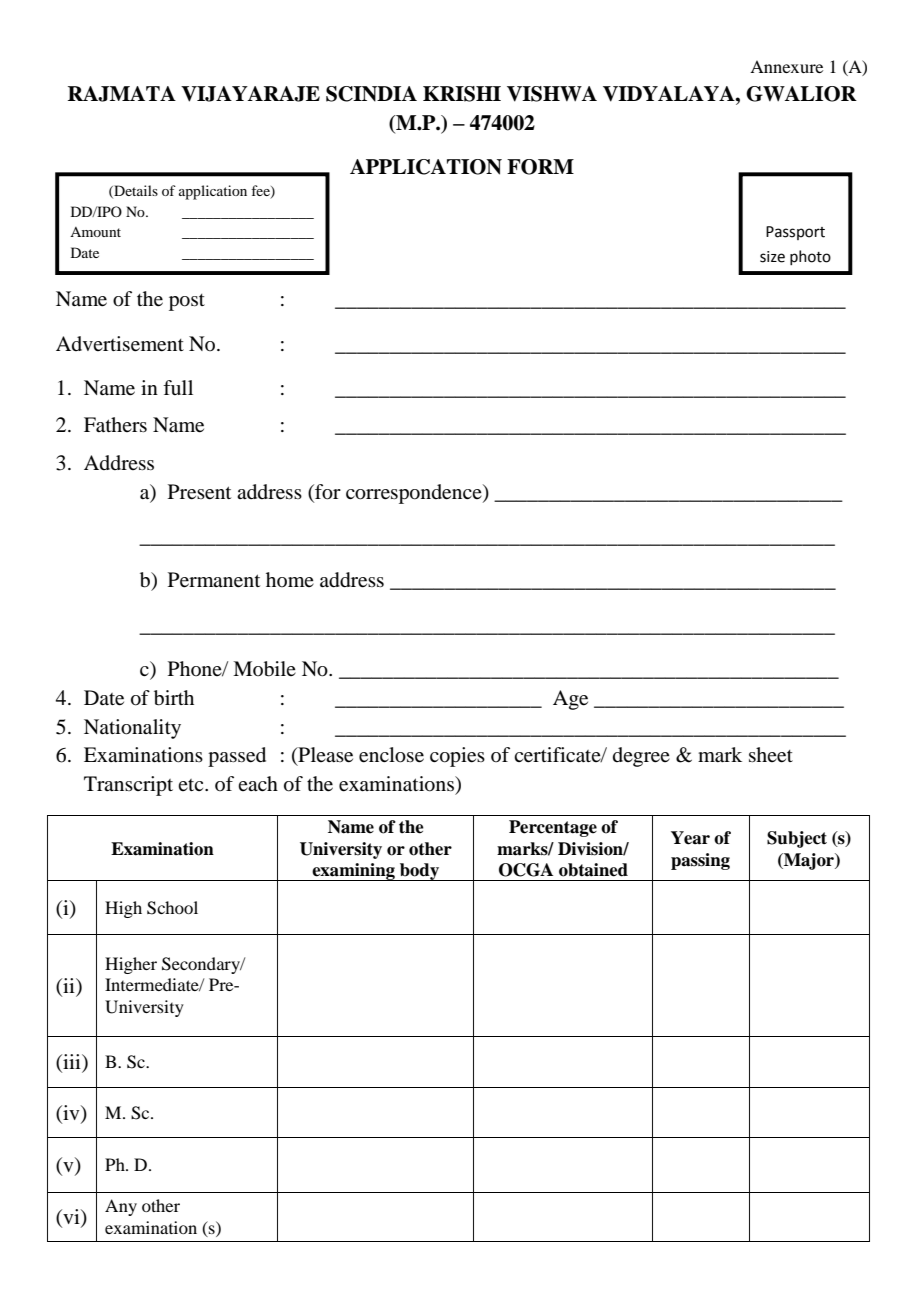  I want to click on Present, so click(199, 492).
